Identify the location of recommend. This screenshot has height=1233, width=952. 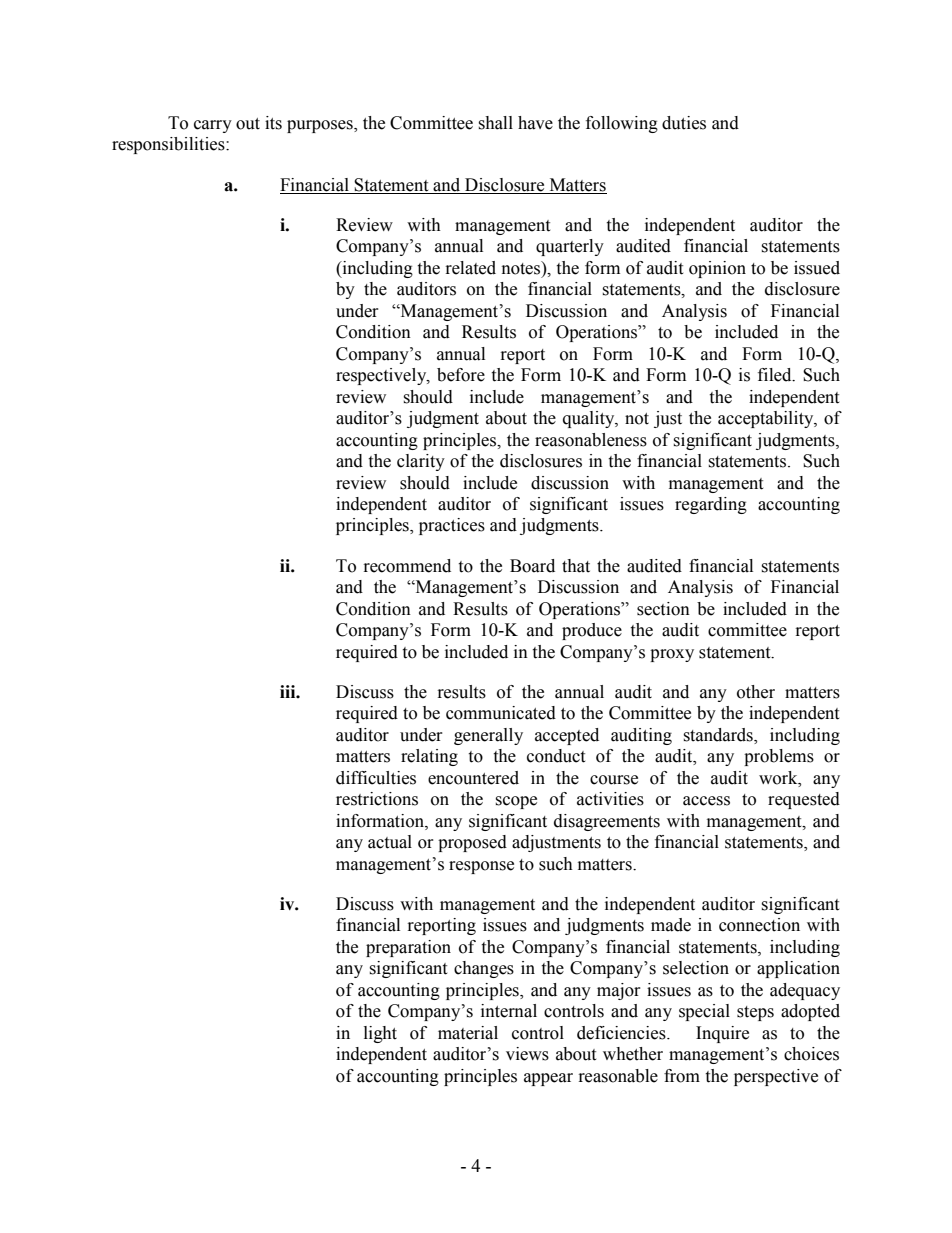
(407, 566).
